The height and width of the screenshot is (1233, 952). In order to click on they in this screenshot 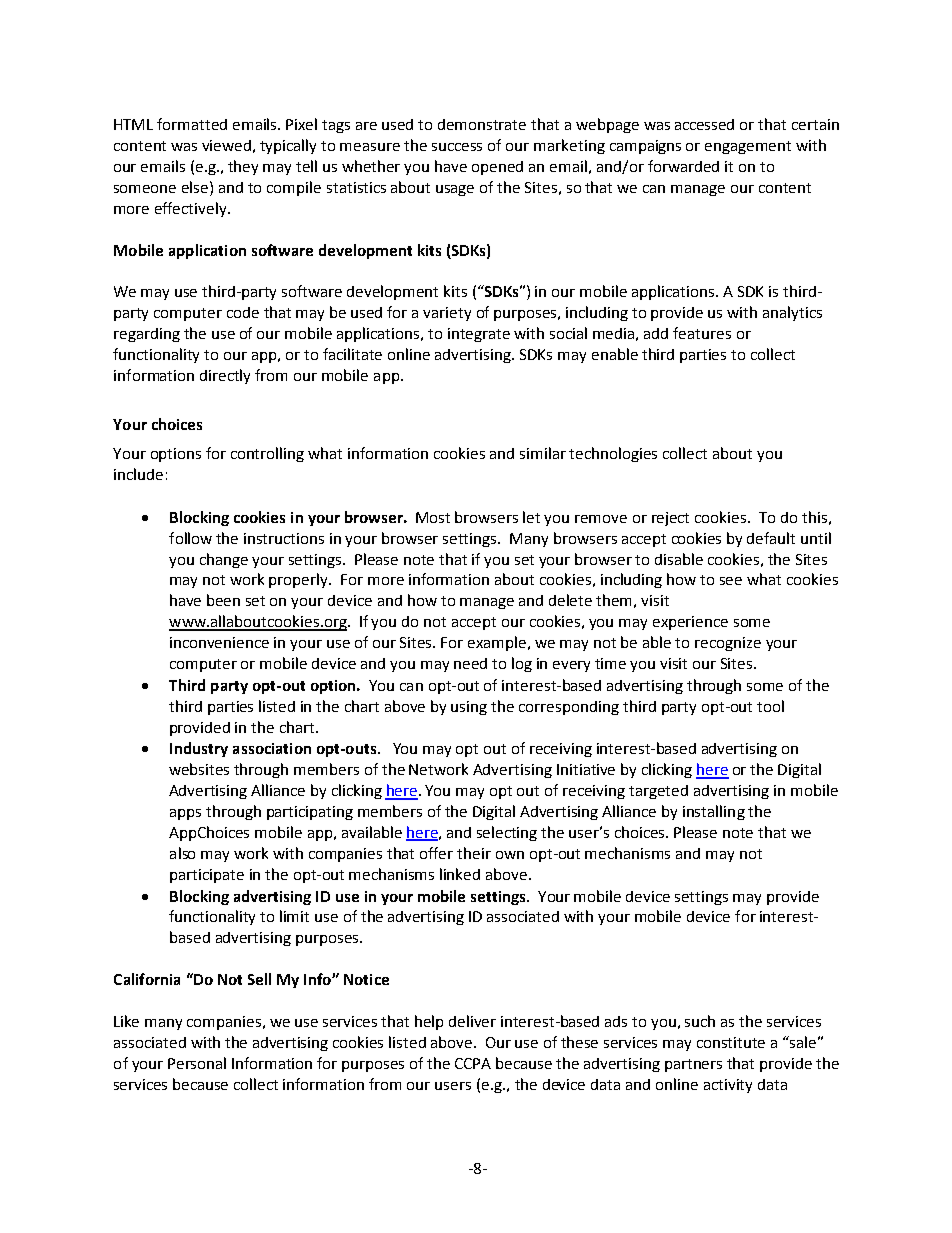, I will do `click(243, 167)`.
